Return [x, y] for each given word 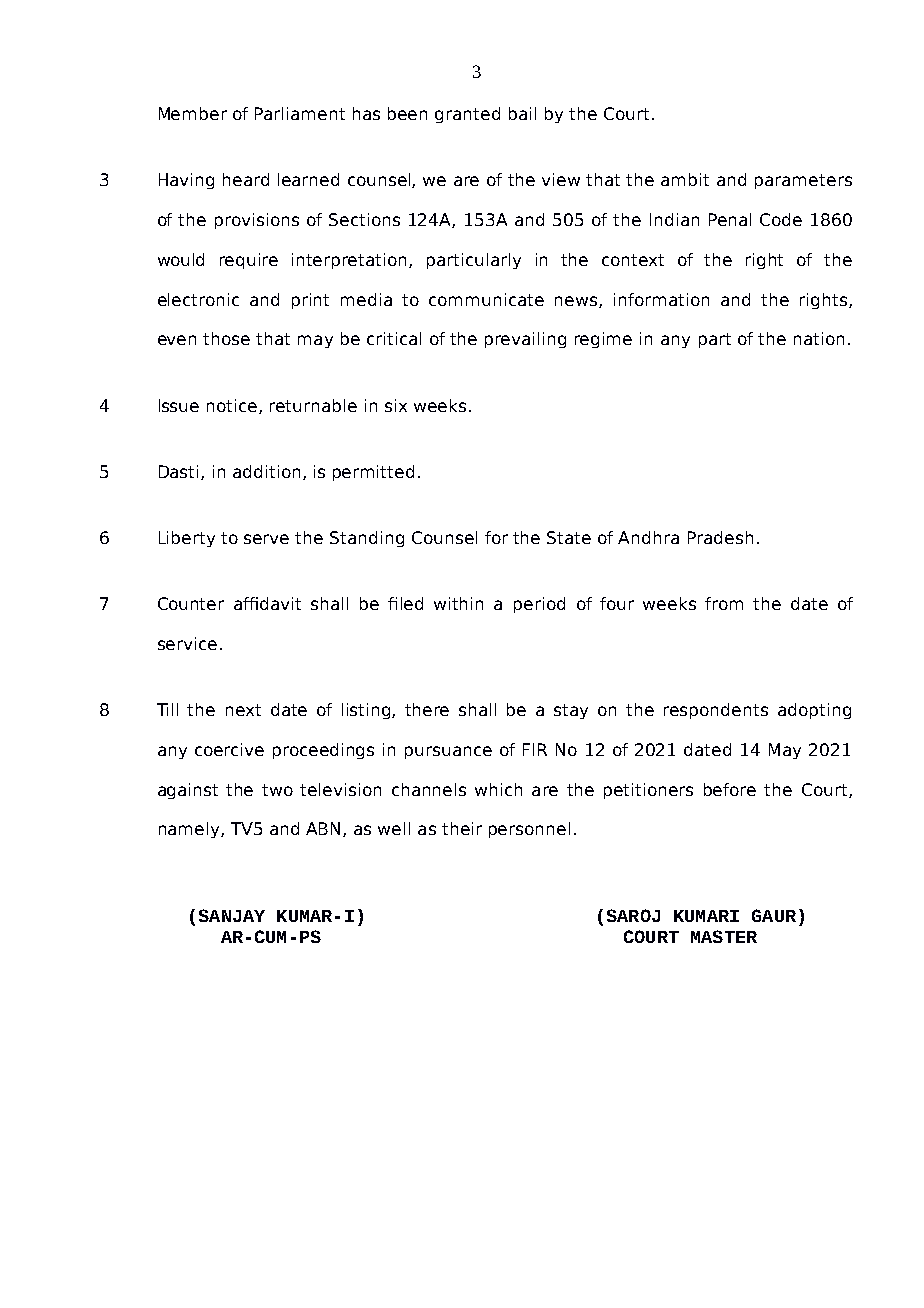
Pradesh [720, 537]
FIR [535, 749]
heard [246, 179]
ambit [685, 179]
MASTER [724, 936]
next [243, 710]
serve [266, 539]
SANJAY [232, 915]
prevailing [525, 340]
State [569, 537]
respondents [716, 711]
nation [819, 338]
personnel [529, 830]
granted [467, 115]
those [226, 338]
